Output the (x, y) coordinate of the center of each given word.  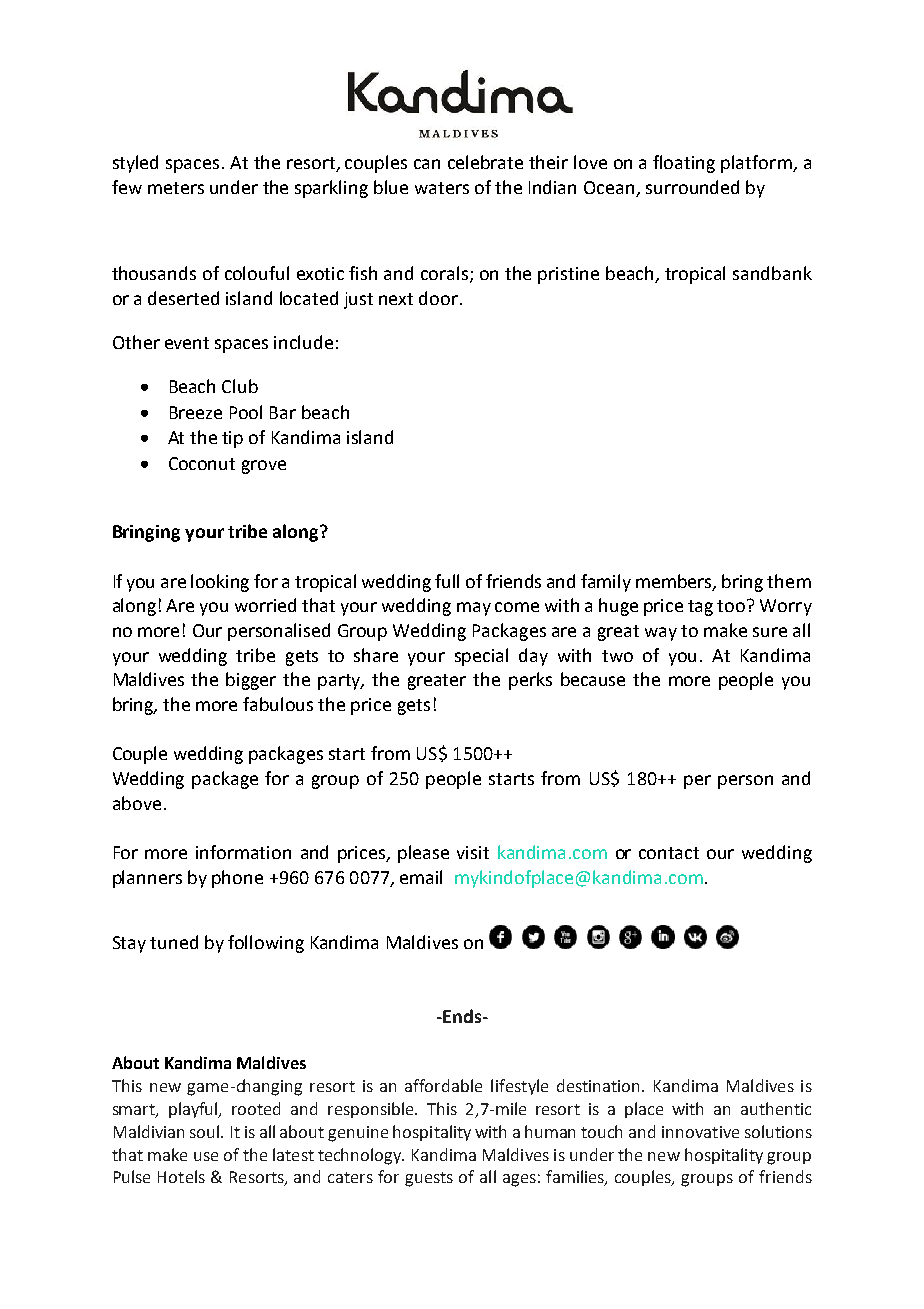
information (243, 852)
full (447, 581)
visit (473, 852)
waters (442, 188)
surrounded (692, 187)
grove (264, 467)
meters (176, 188)
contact (669, 853)
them (789, 581)
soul (206, 1131)
